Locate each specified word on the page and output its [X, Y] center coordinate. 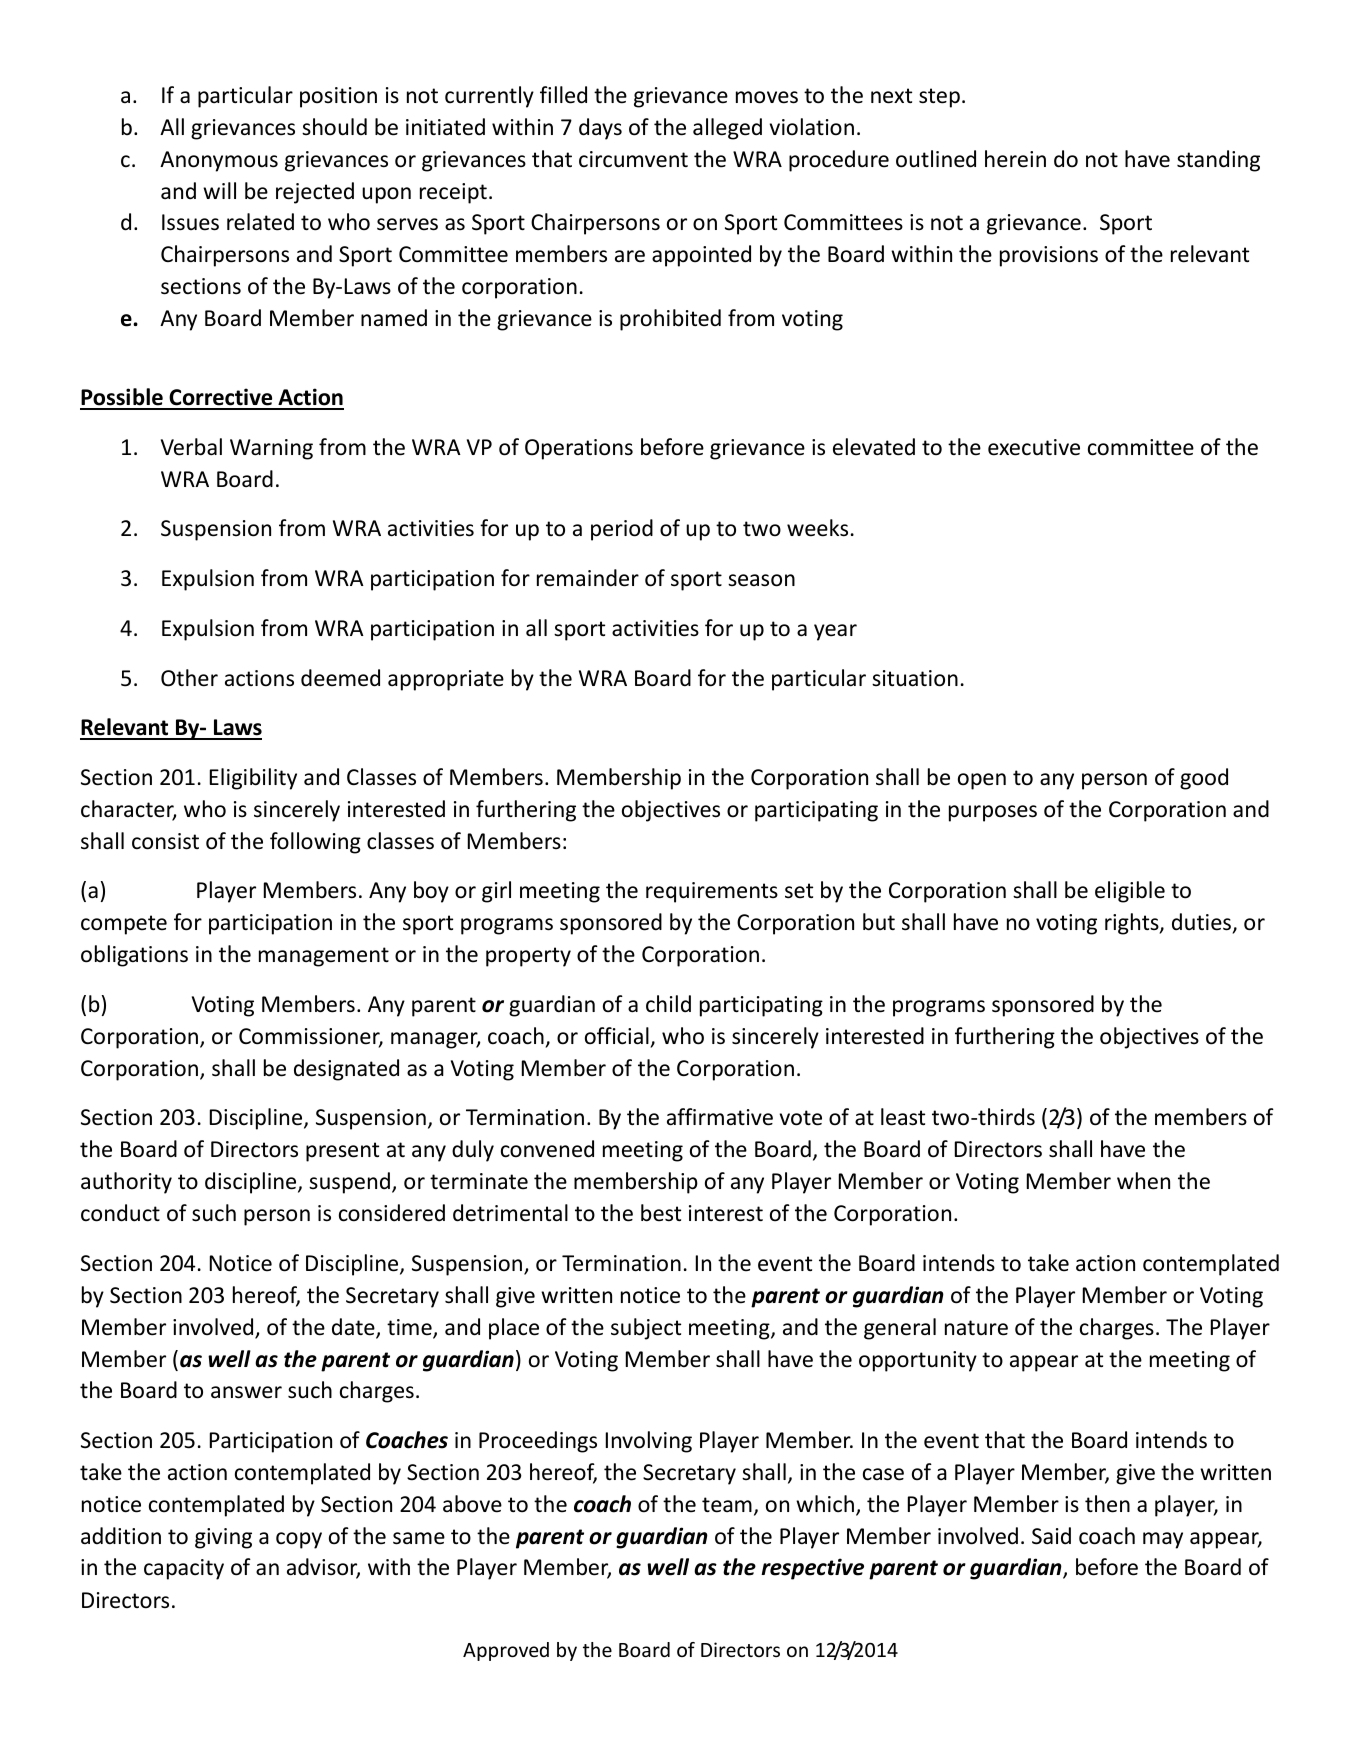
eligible [1130, 892]
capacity [184, 1569]
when [1143, 1181]
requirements [712, 892]
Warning [271, 449]
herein [1015, 159]
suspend [349, 1183]
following [315, 843]
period [622, 530]
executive [1034, 447]
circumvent [633, 159]
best [661, 1213]
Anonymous [219, 161]
